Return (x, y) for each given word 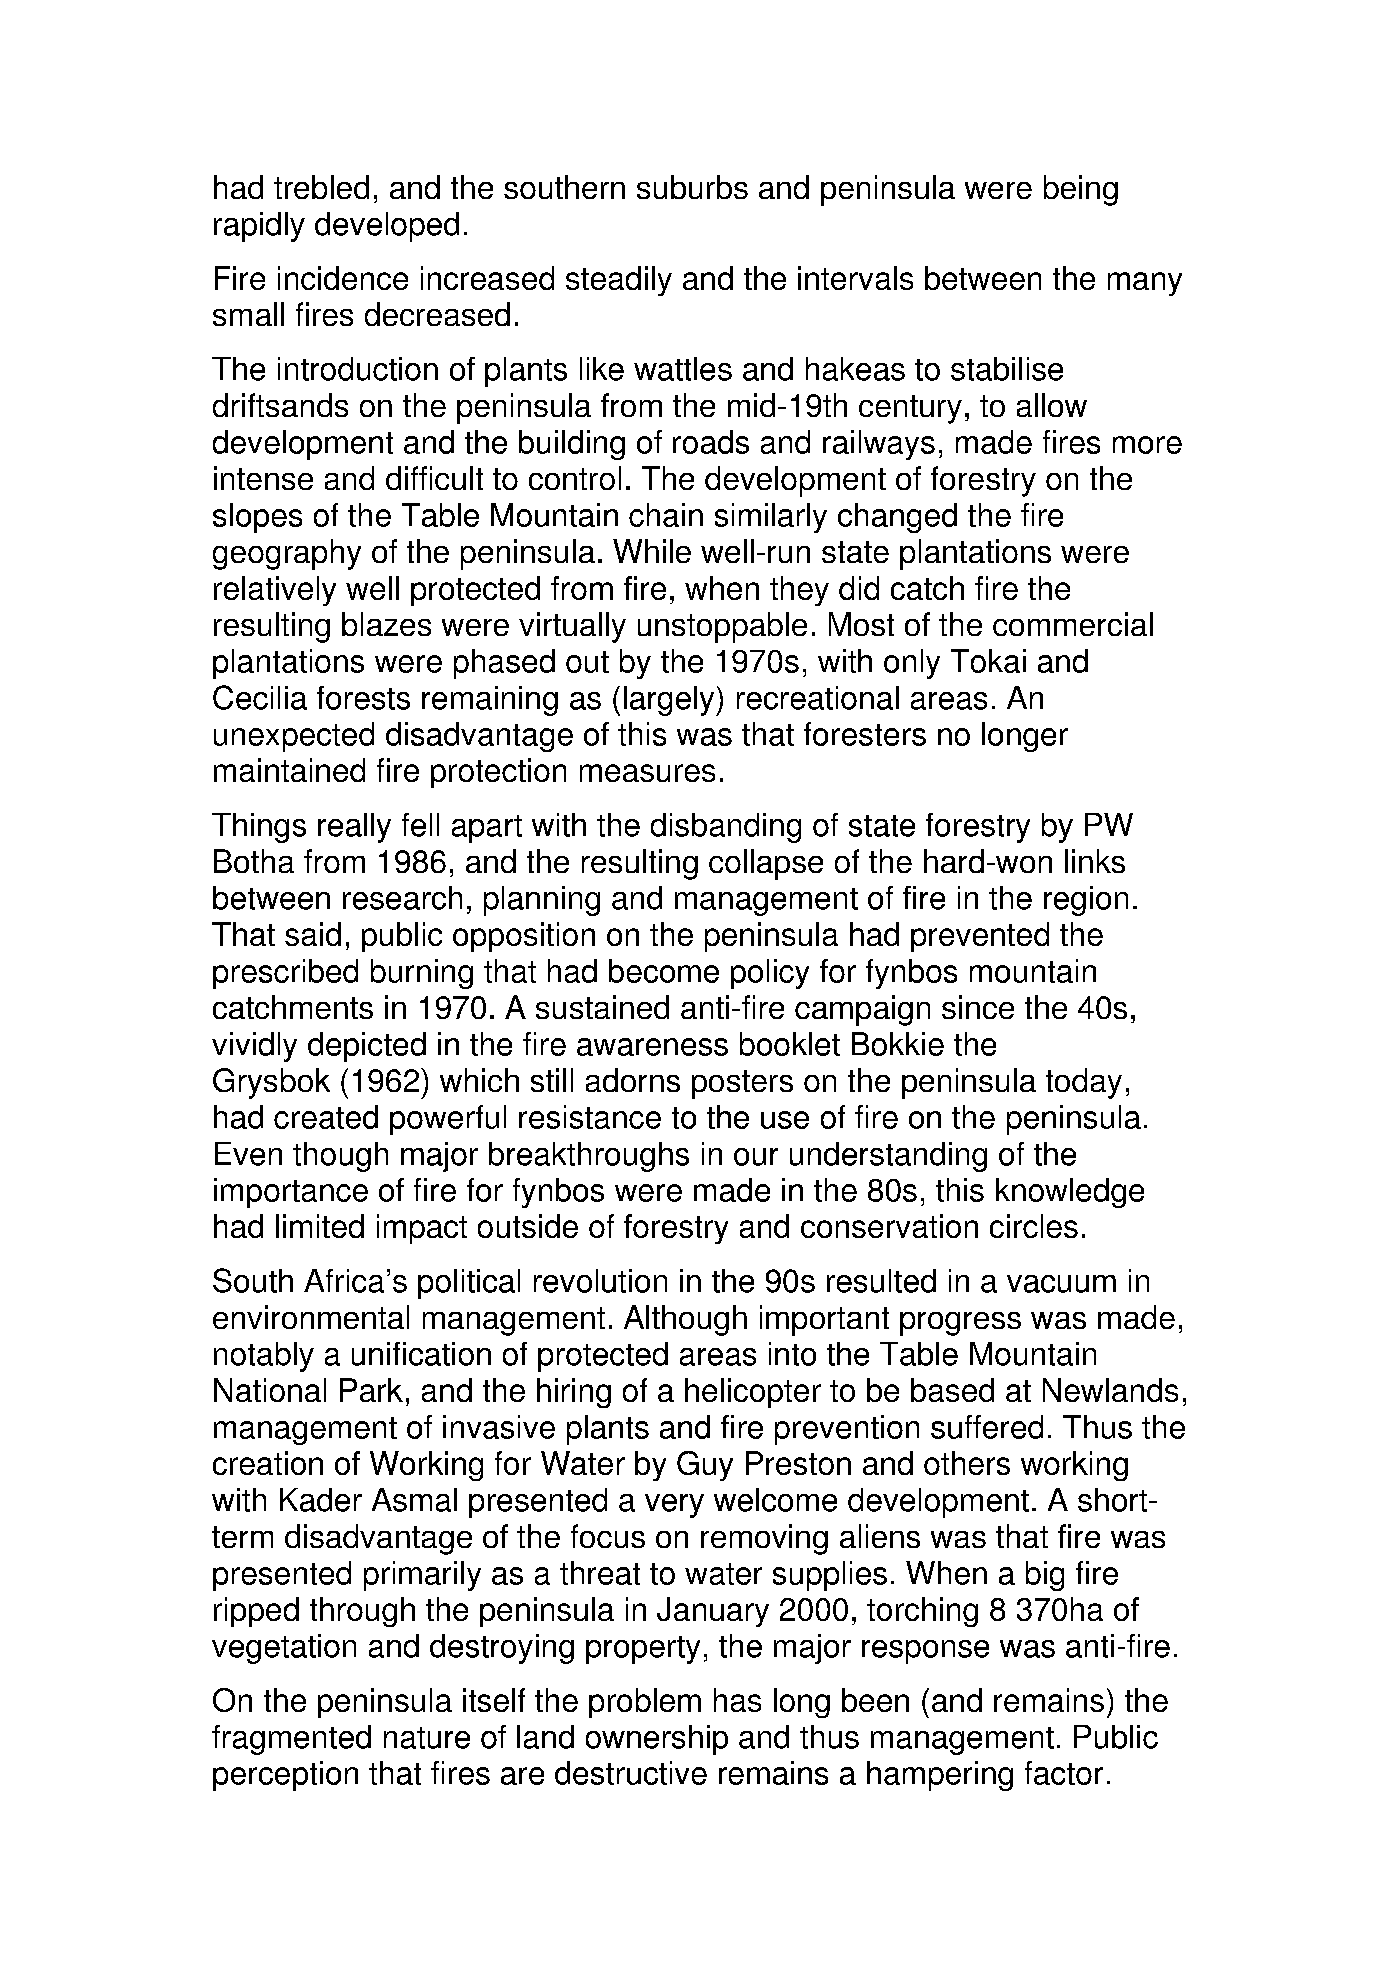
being (1081, 190)
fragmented (291, 1740)
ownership (657, 1740)
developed (387, 227)
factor (1064, 1773)
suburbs (692, 187)
